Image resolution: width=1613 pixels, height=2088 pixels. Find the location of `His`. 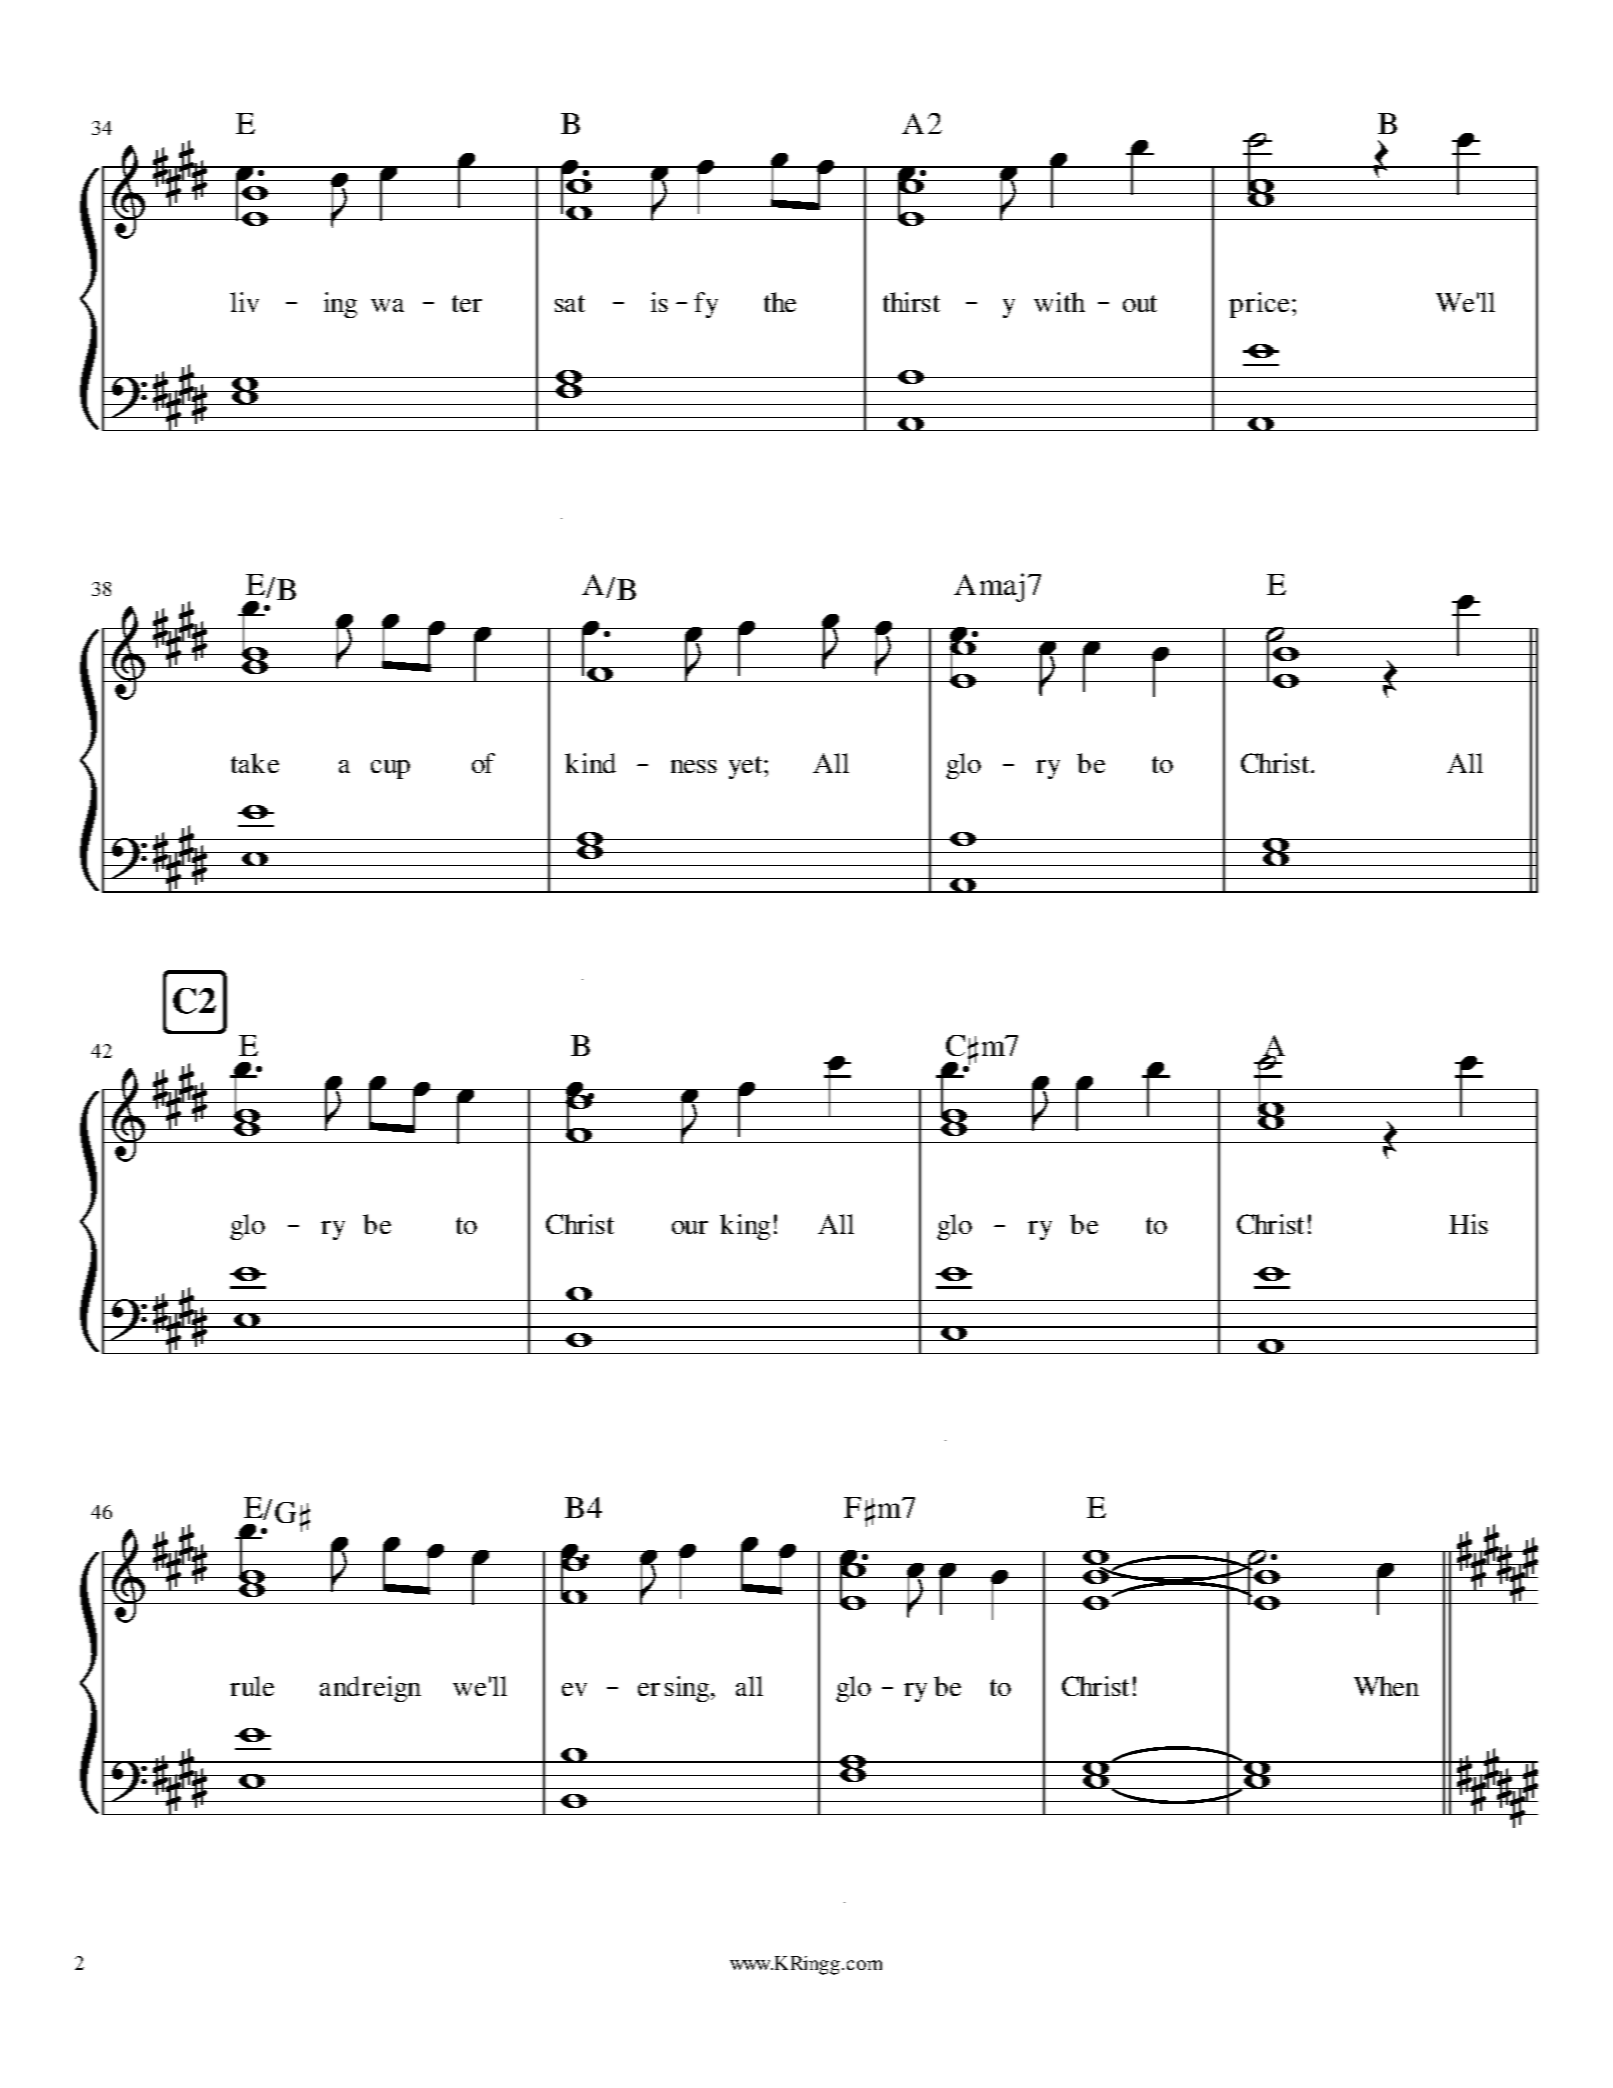

His is located at coordinates (1468, 1224).
